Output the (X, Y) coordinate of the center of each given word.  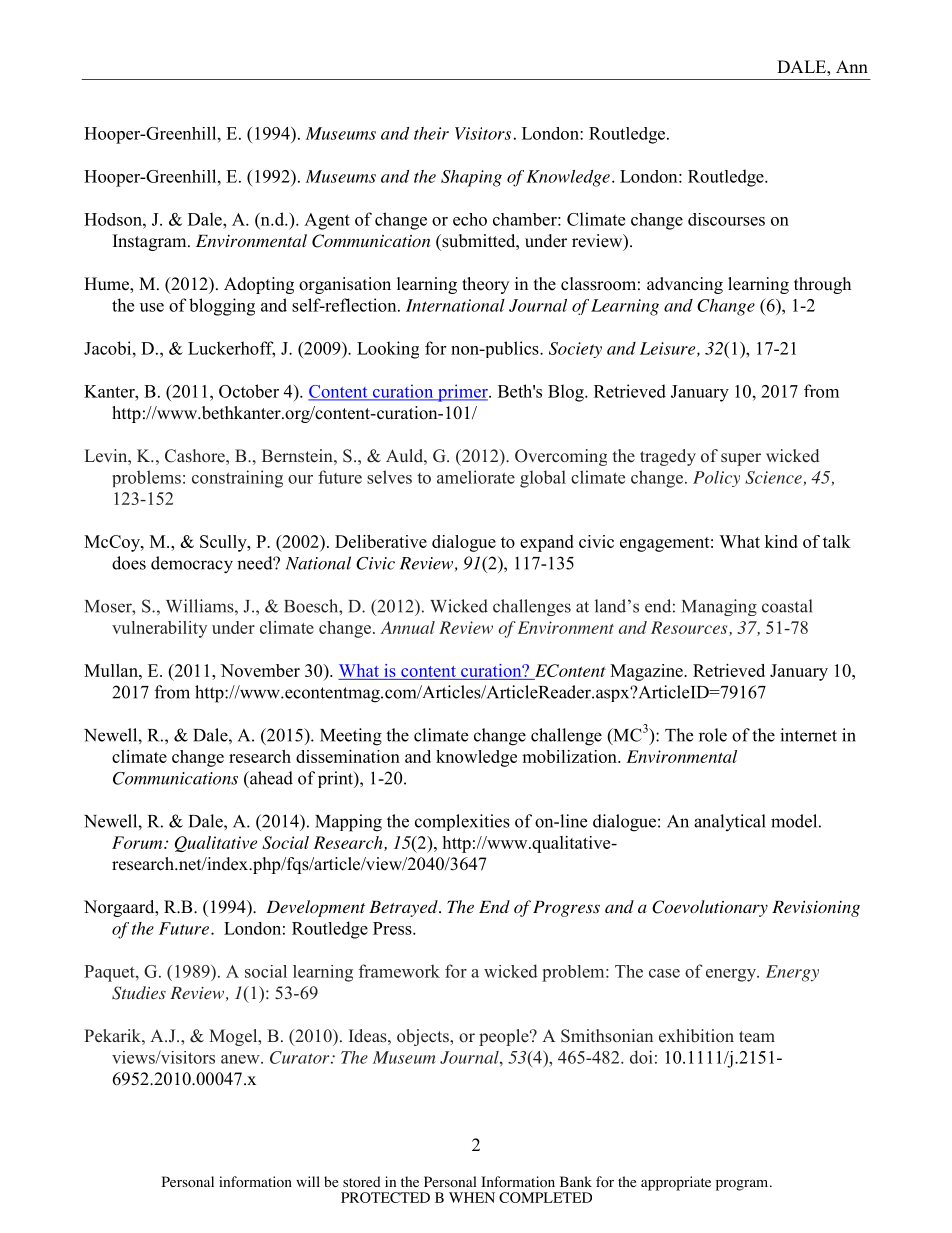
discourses (726, 219)
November (260, 670)
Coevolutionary (710, 908)
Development (315, 908)
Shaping (471, 178)
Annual (408, 627)
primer (462, 393)
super (741, 459)
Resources (690, 628)
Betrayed (404, 908)
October (249, 391)
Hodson (114, 219)
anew (241, 1059)
